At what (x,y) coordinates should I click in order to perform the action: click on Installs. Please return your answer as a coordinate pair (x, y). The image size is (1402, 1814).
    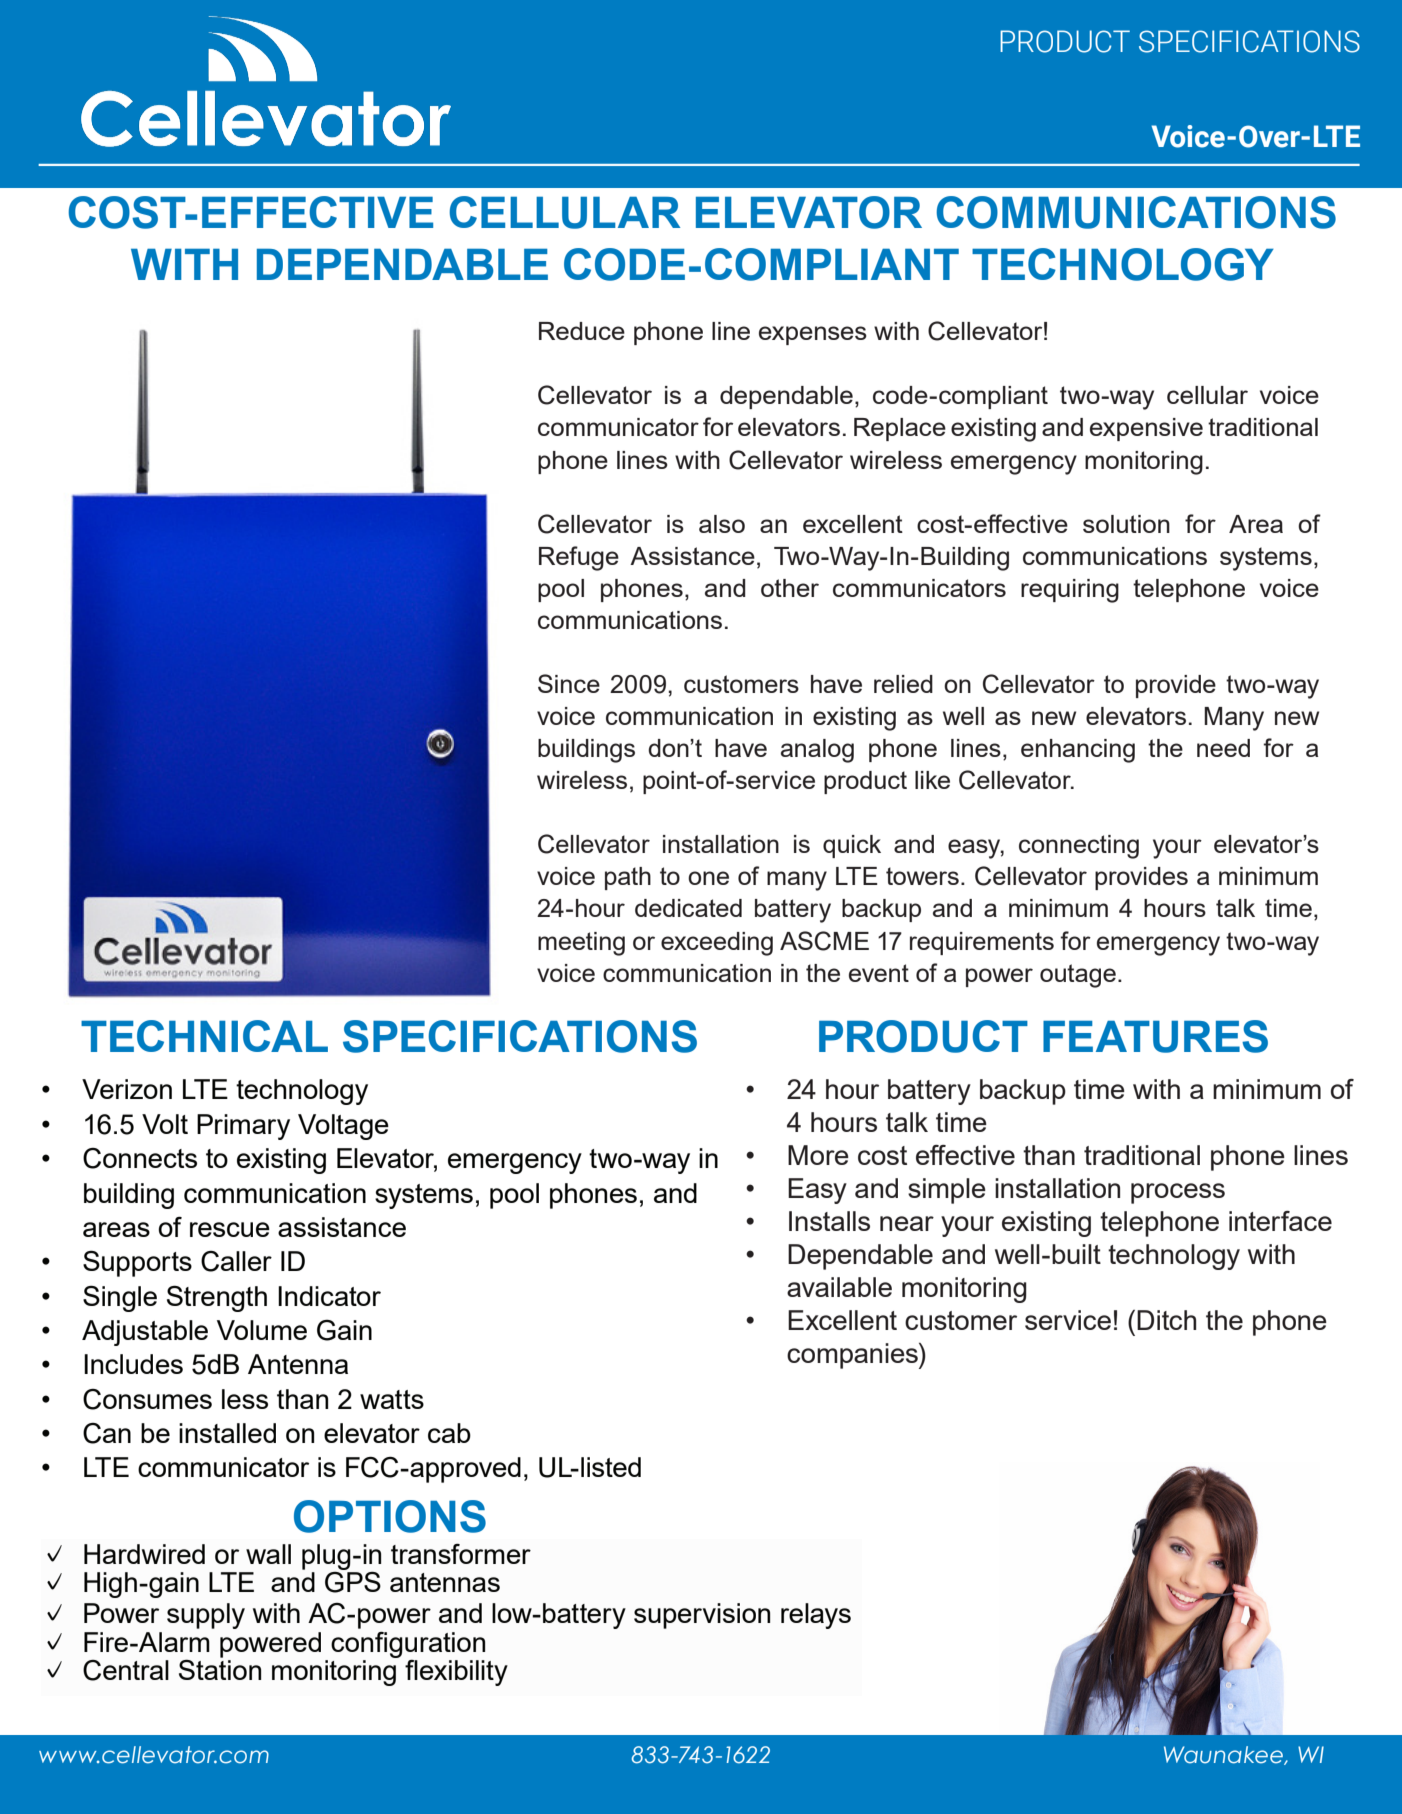
    Looking at the image, I should click on (829, 1221).
